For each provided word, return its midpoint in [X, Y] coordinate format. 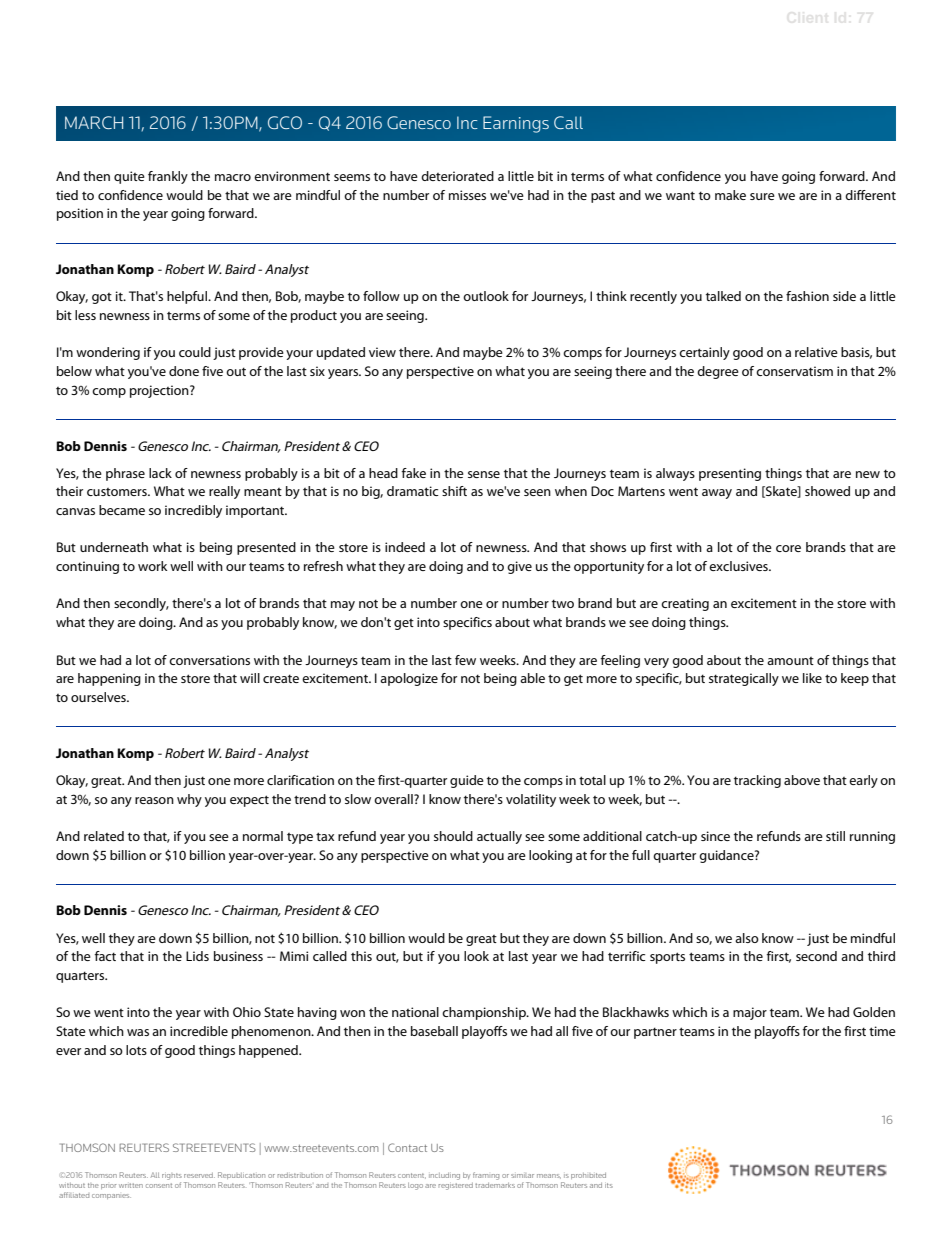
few [465, 660]
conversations [209, 660]
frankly [168, 177]
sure [762, 196]
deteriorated [457, 176]
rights [172, 1176]
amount [790, 661]
